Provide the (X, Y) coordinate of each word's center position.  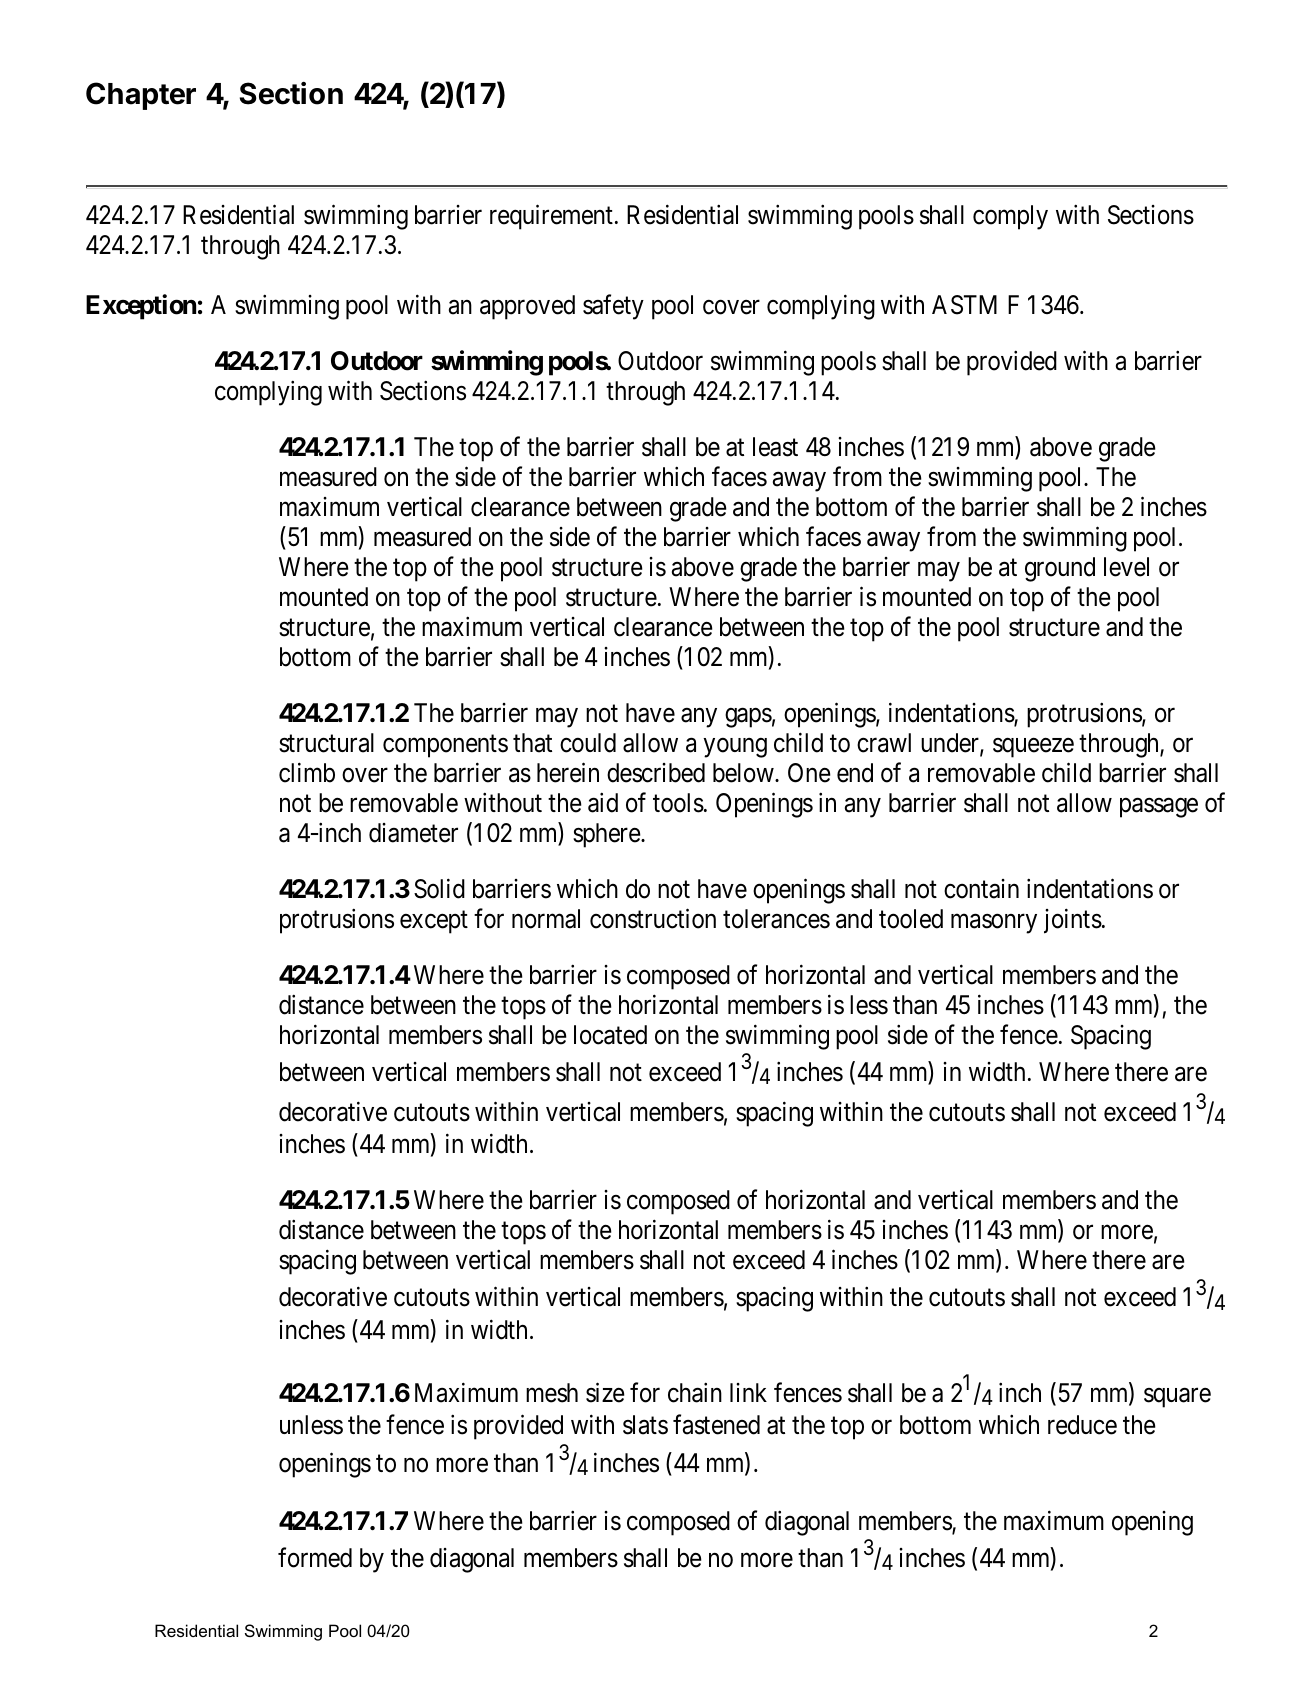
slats (645, 1425)
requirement (551, 217)
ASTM (964, 305)
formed (315, 1558)
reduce (1082, 1425)
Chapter (141, 96)
